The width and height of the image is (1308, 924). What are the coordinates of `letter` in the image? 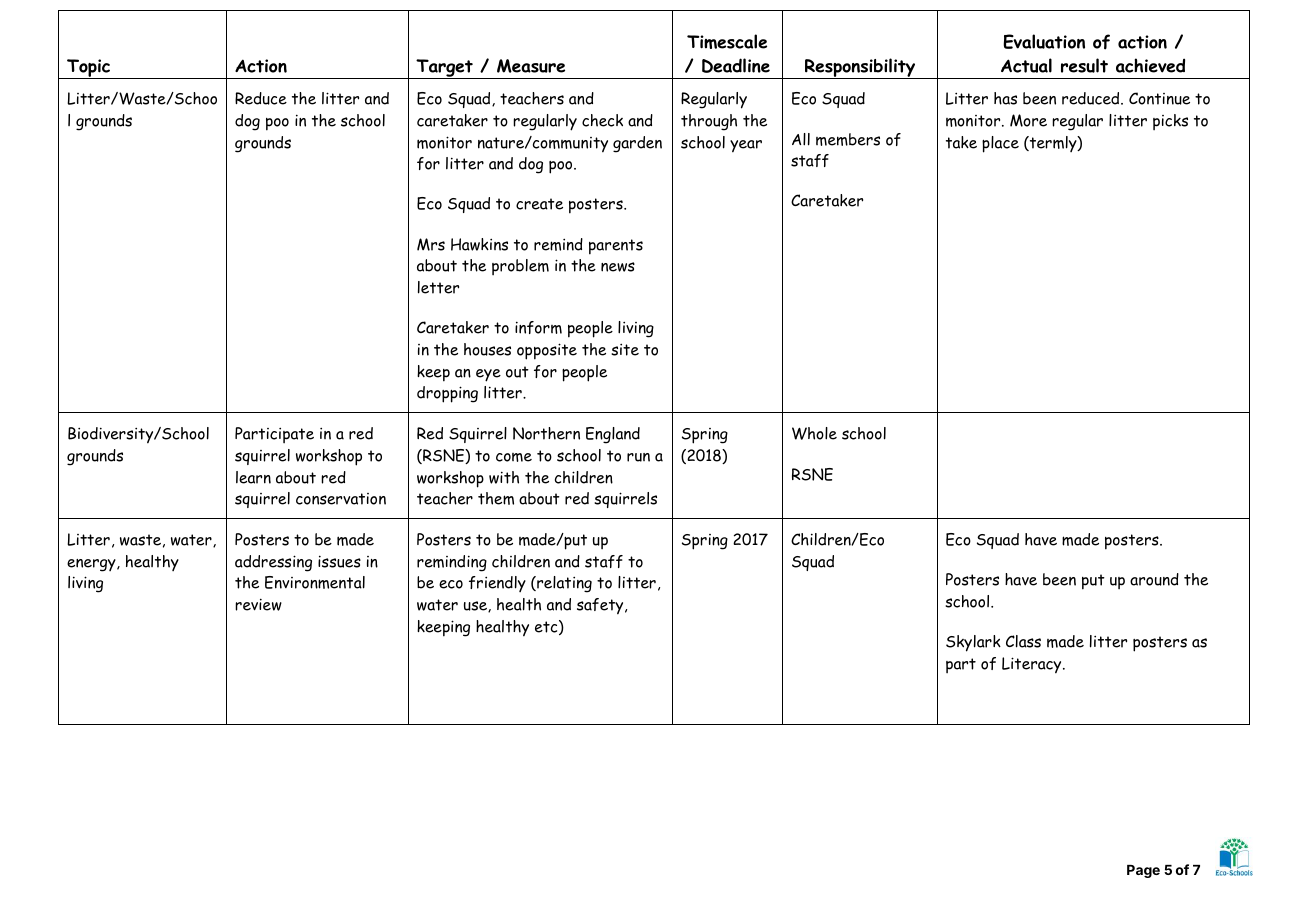 It's located at (438, 287).
